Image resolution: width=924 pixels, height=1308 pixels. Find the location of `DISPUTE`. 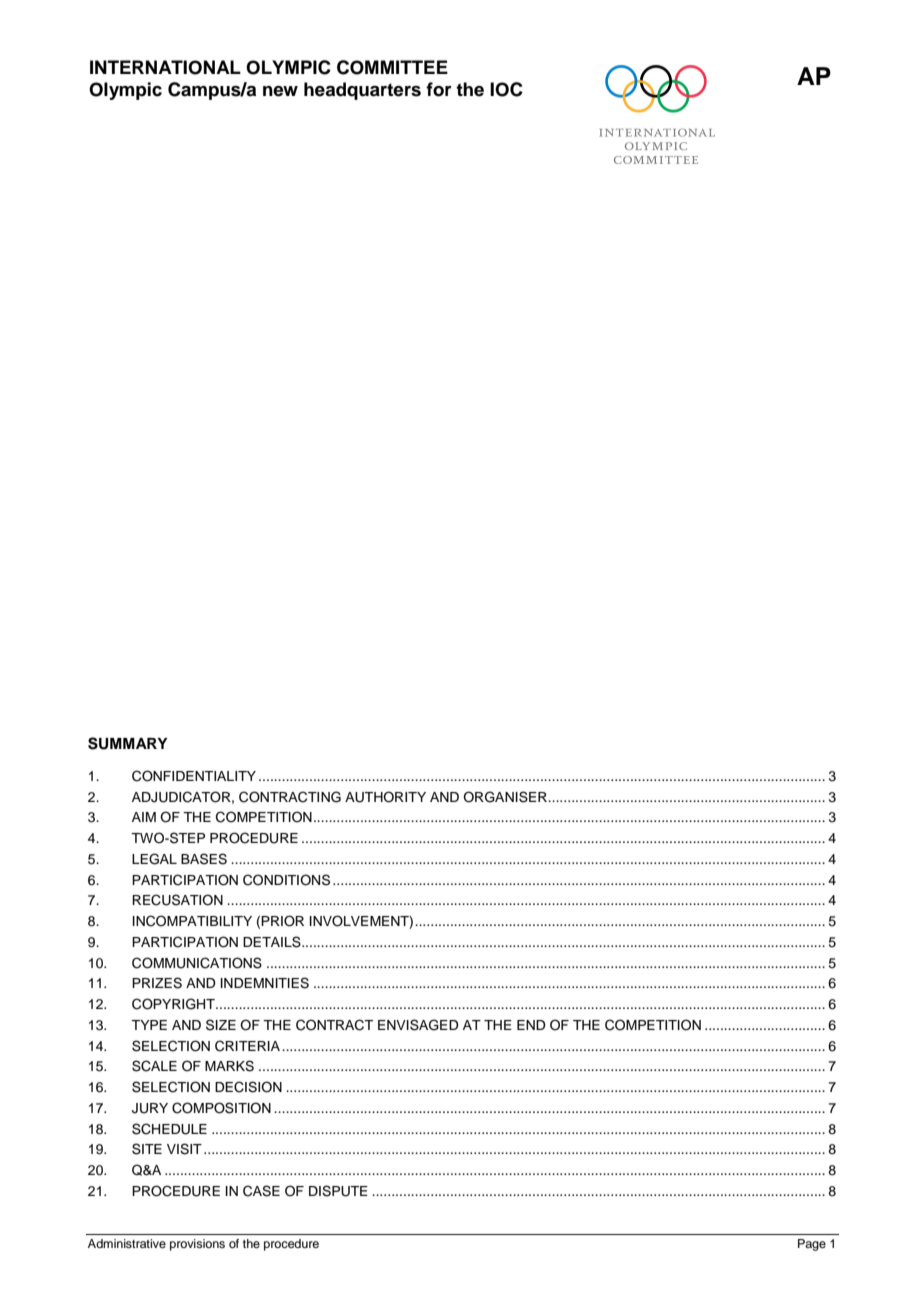

DISPUTE is located at coordinates (338, 1191).
